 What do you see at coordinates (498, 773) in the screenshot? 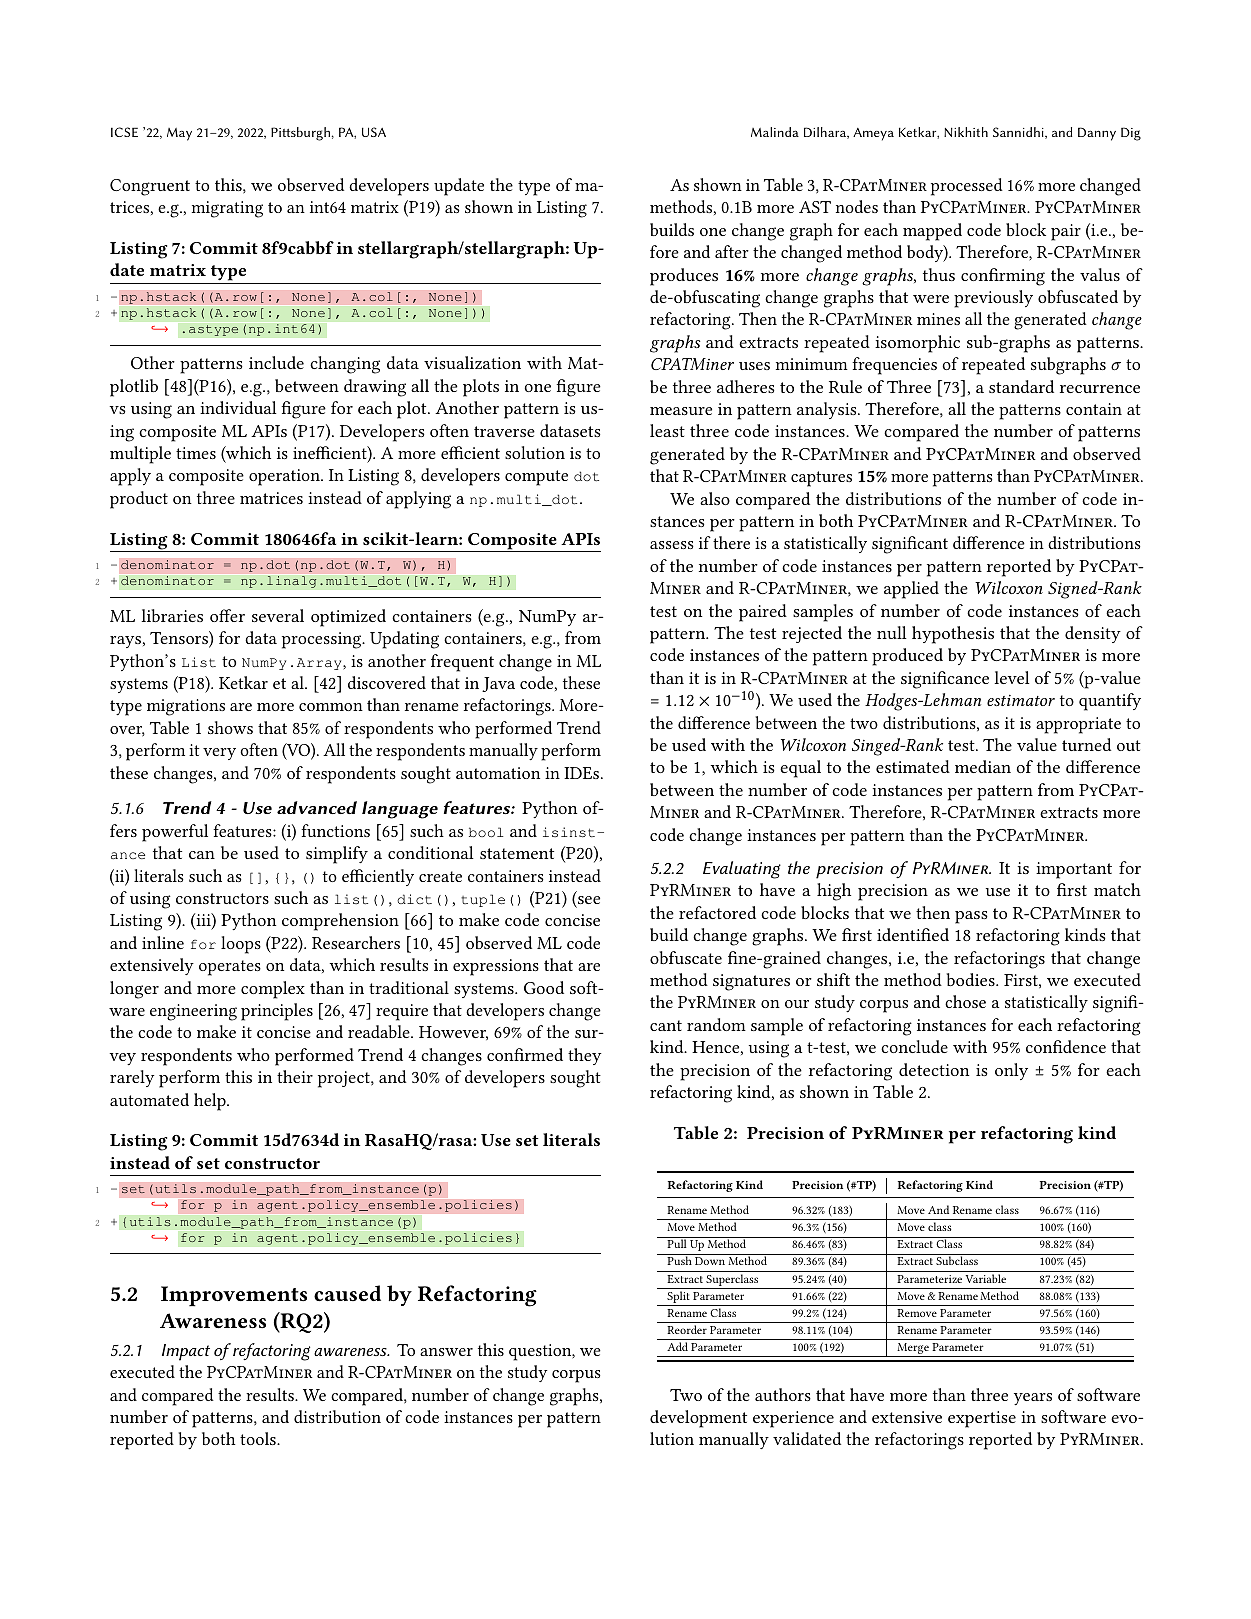
I see `automation` at bounding box center [498, 773].
